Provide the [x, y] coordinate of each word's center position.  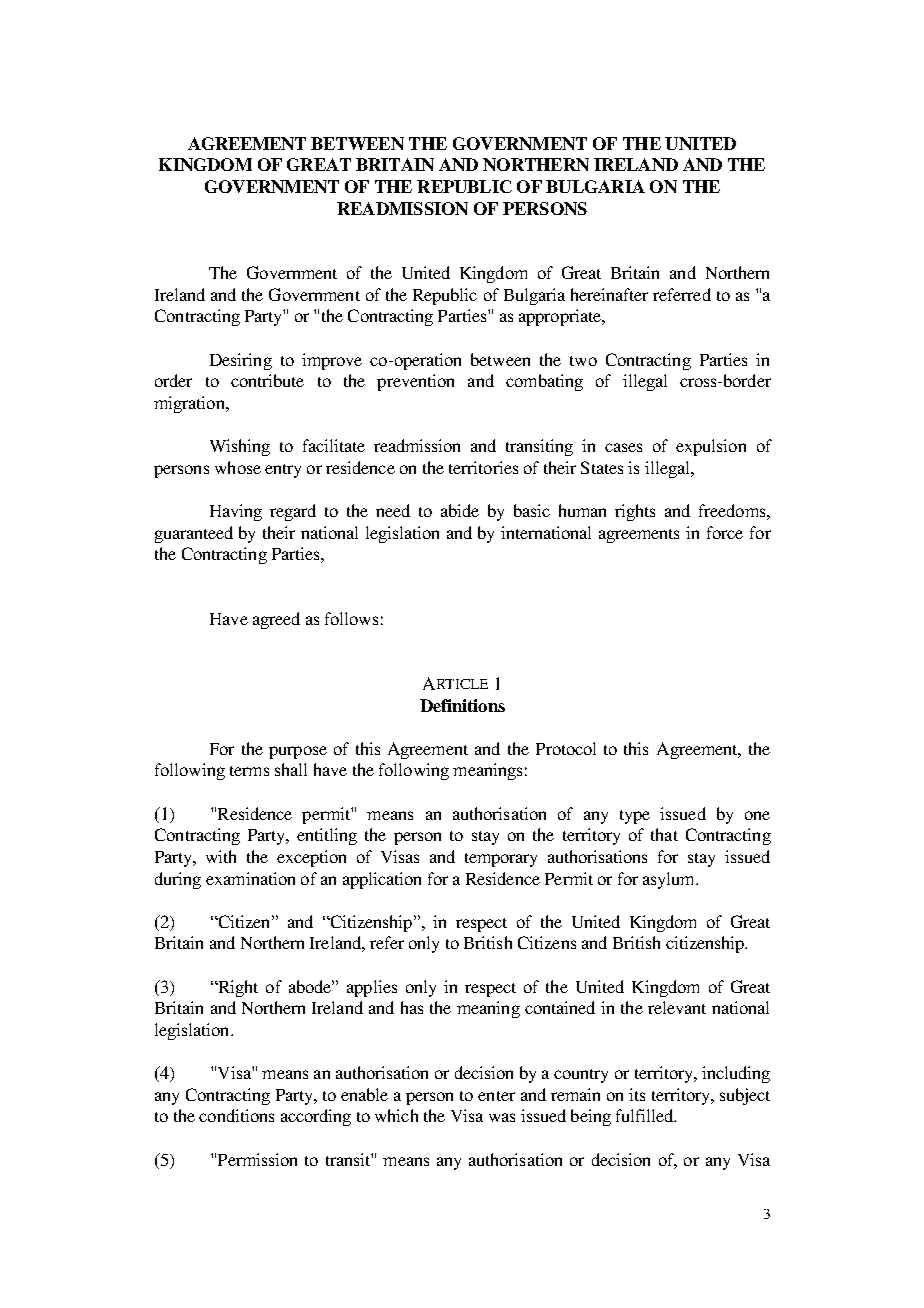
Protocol [566, 748]
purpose [298, 752]
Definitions [462, 705]
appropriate [561, 317]
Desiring [241, 361]
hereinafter [609, 294]
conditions [236, 1115]
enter [496, 1096]
